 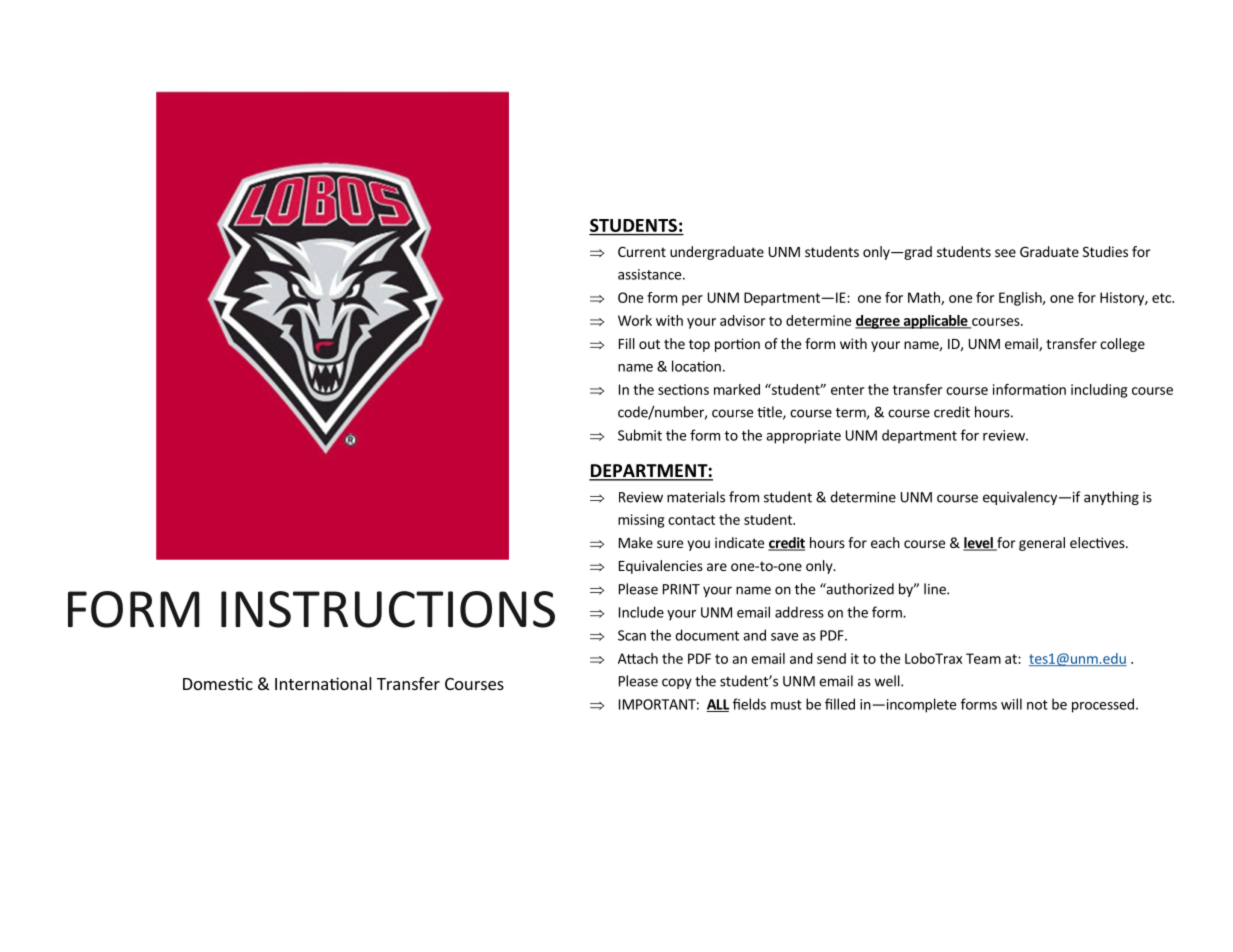 What do you see at coordinates (1005, 253) in the page?
I see `see` at bounding box center [1005, 253].
